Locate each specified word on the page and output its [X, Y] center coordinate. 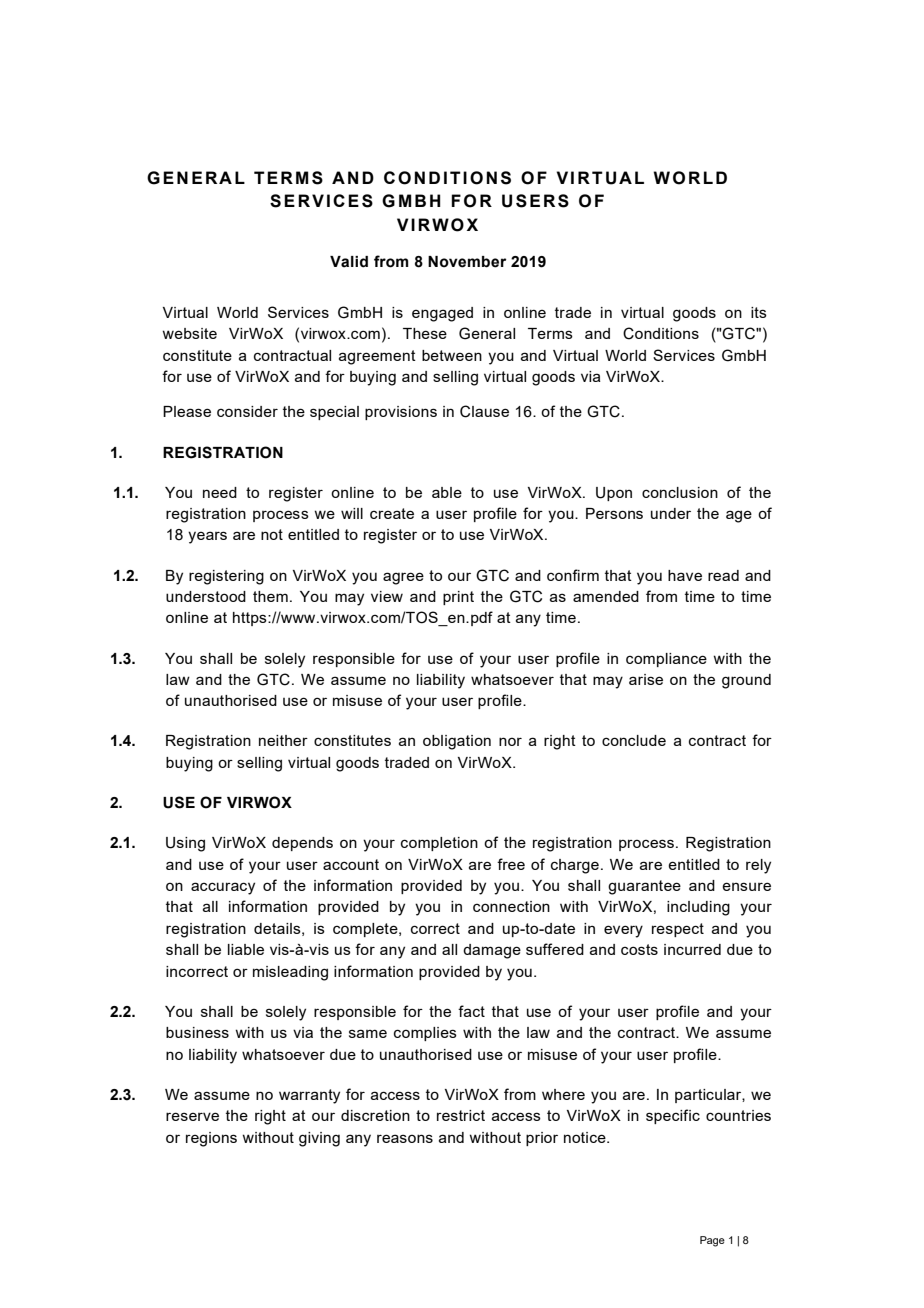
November [467, 262]
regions [211, 1139]
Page [712, 1241]
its [759, 312]
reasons [405, 1138]
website [189, 333]
